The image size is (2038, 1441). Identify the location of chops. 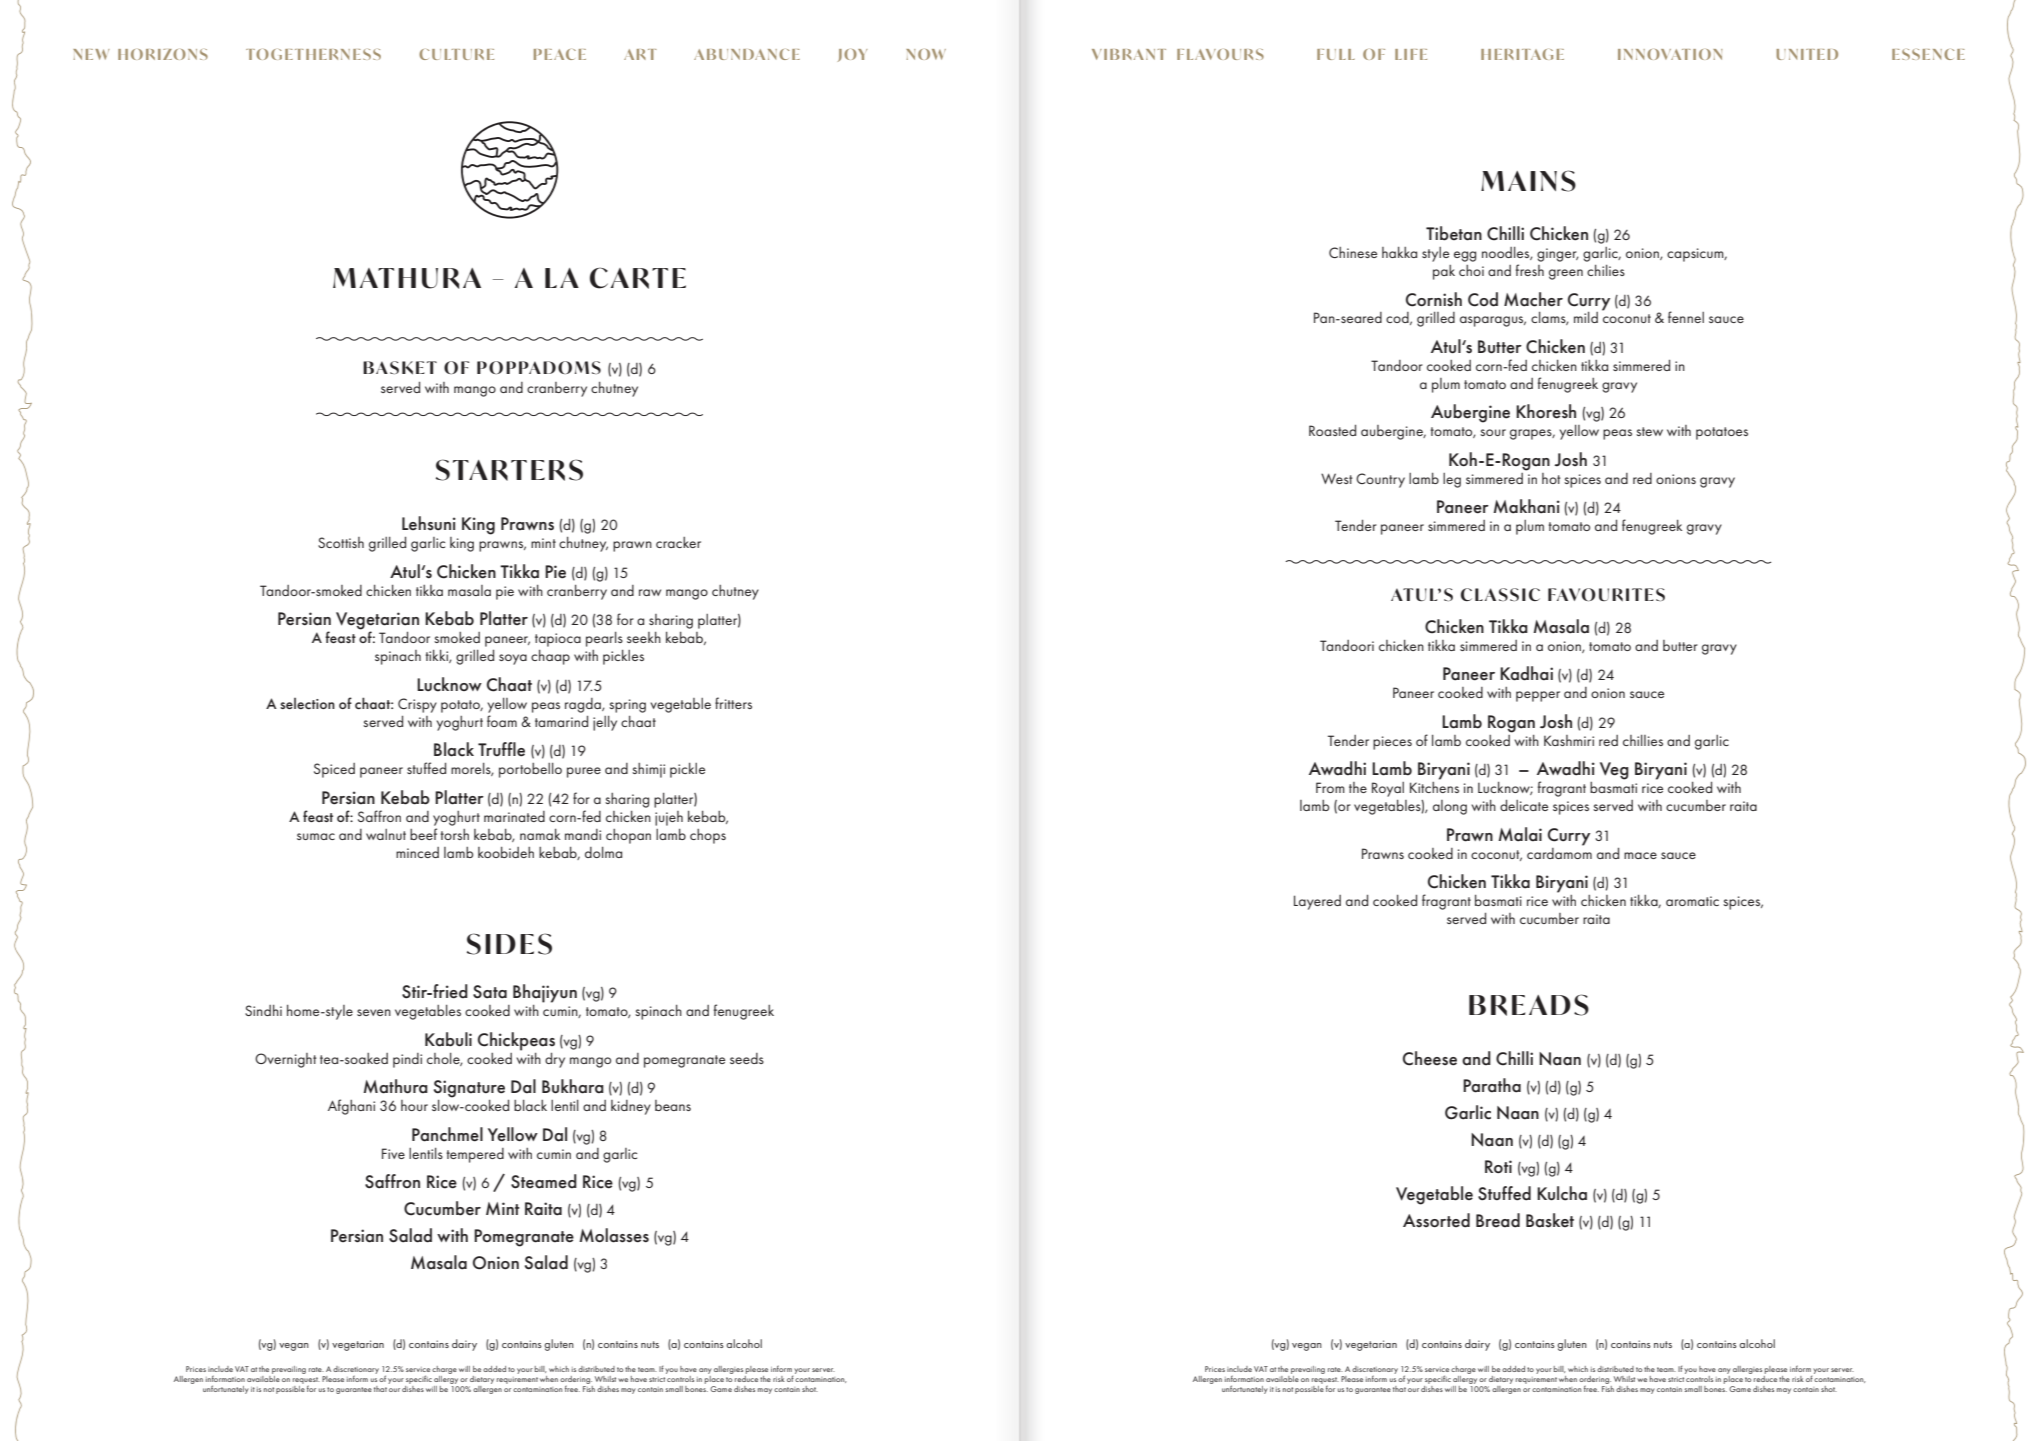
(708, 836).
